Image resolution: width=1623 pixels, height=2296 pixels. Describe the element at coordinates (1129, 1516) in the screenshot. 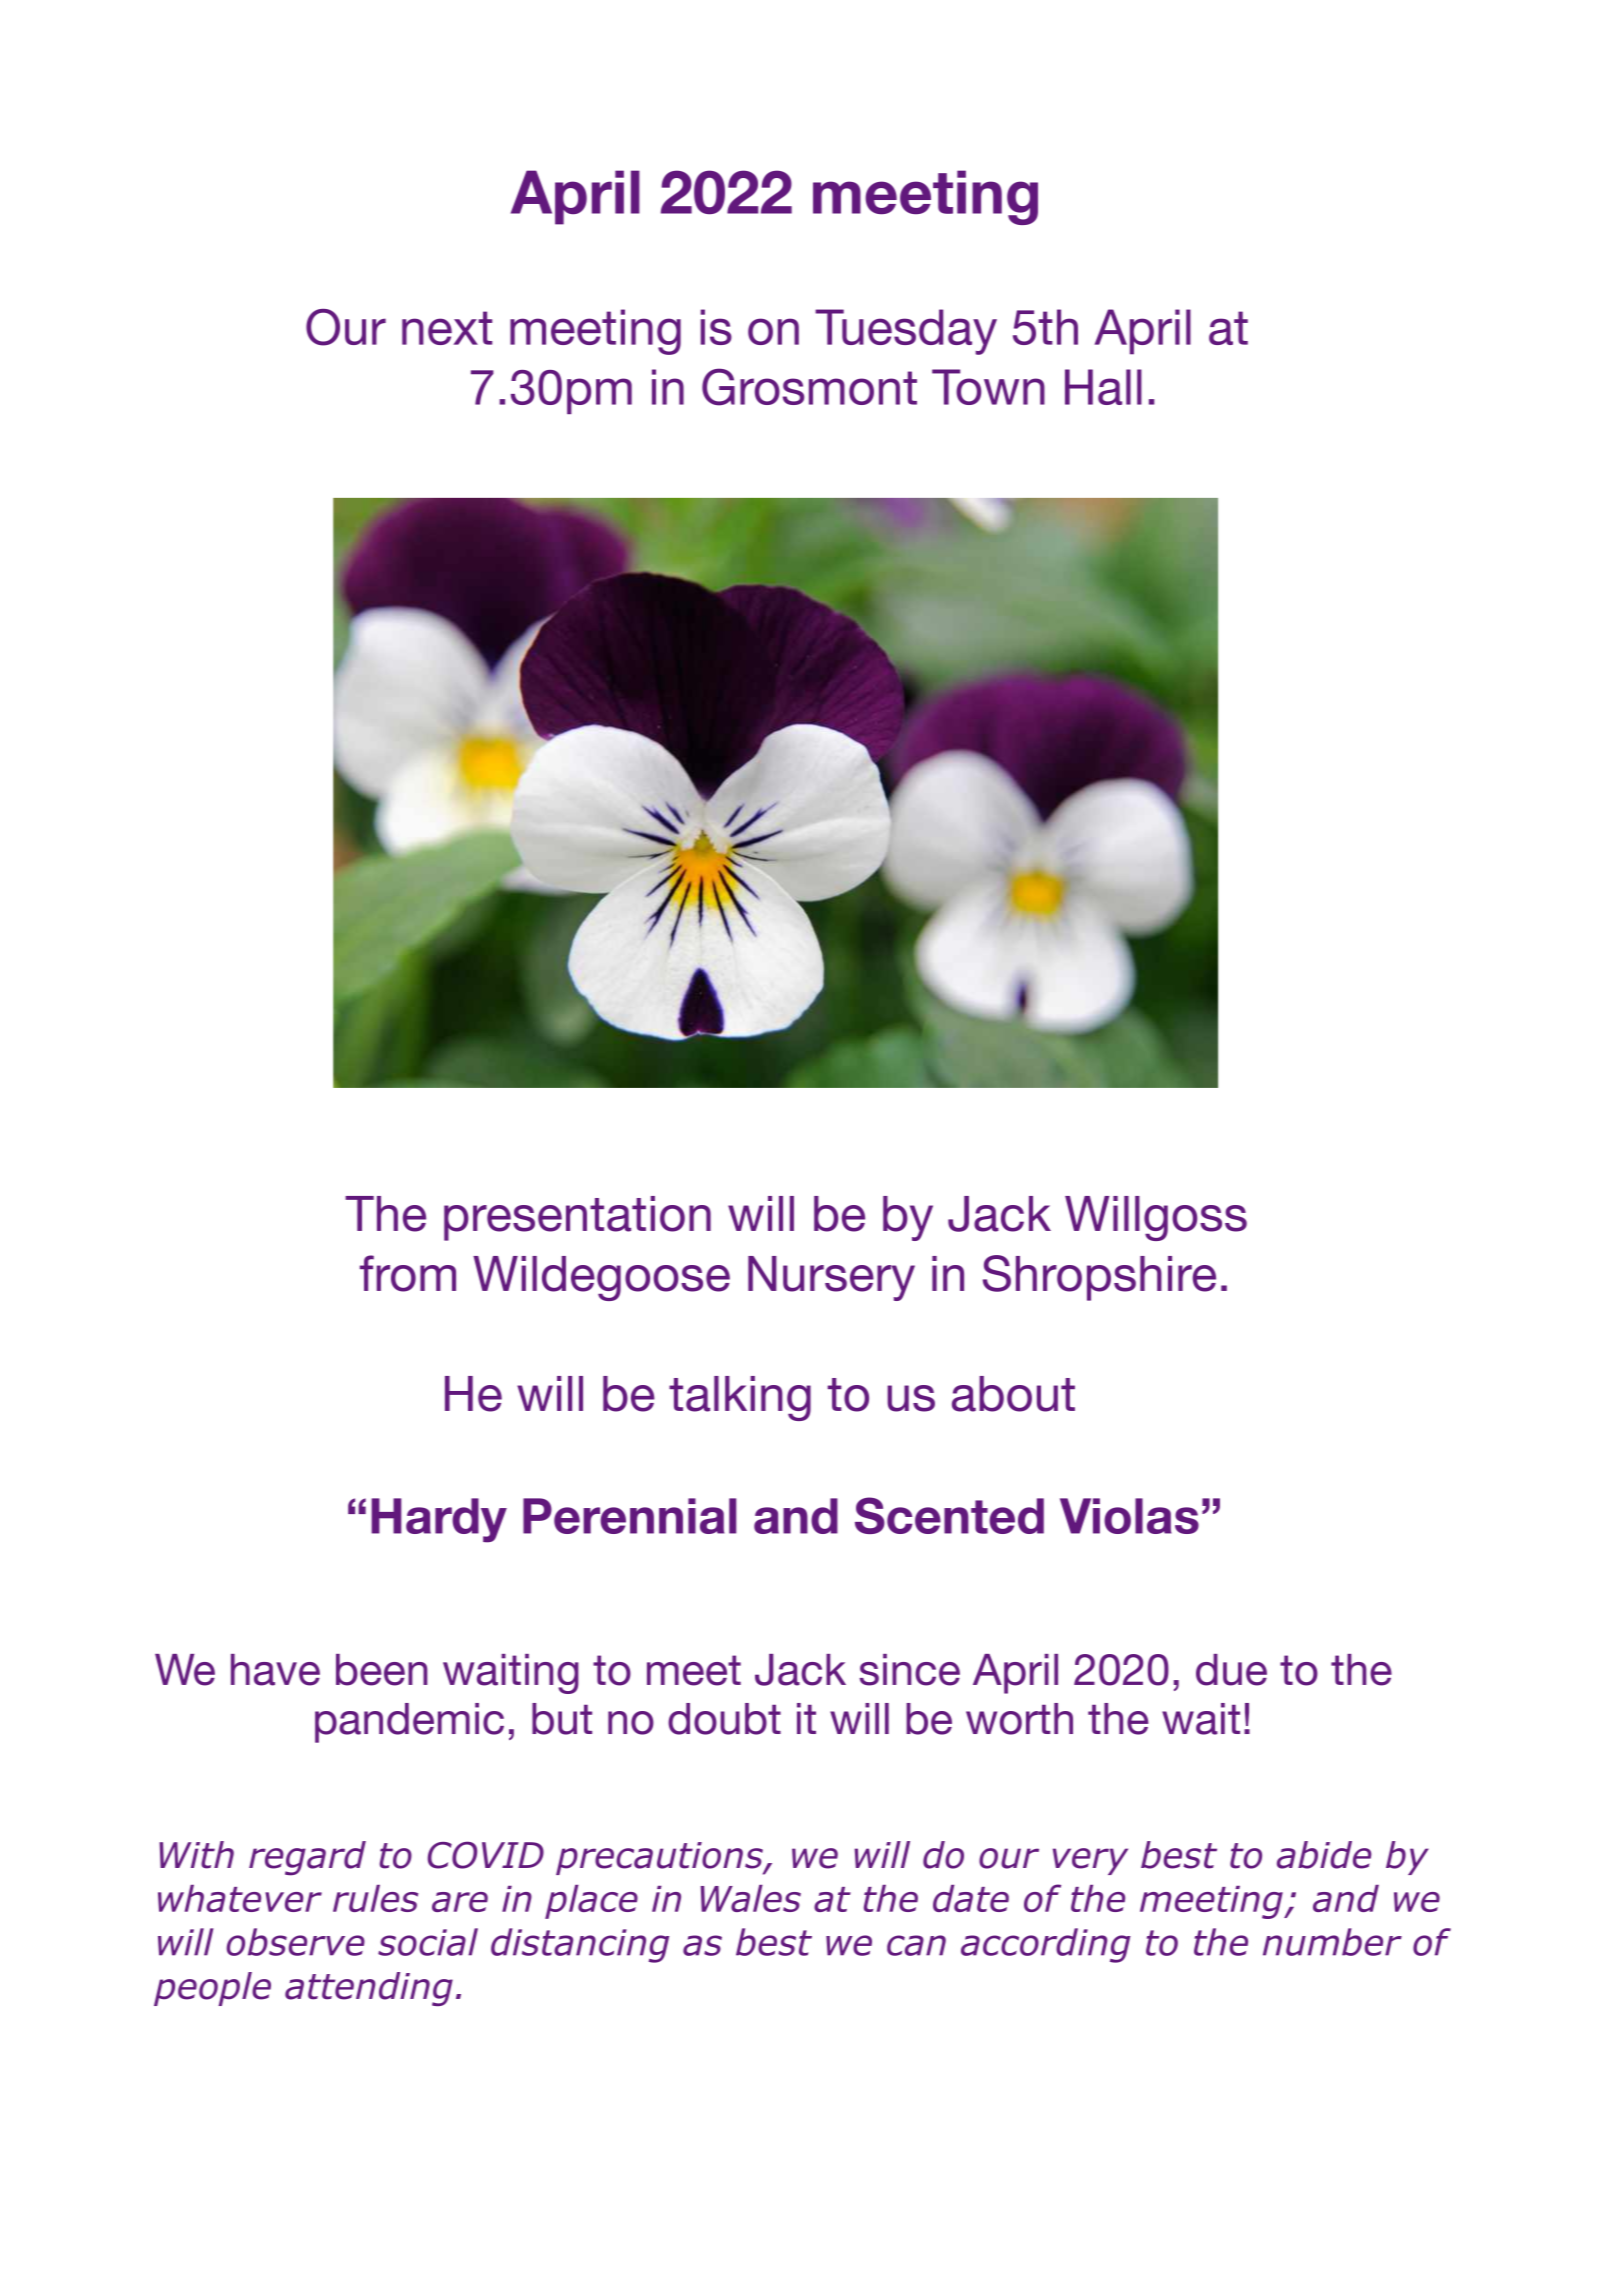

I see `Violas` at that location.
